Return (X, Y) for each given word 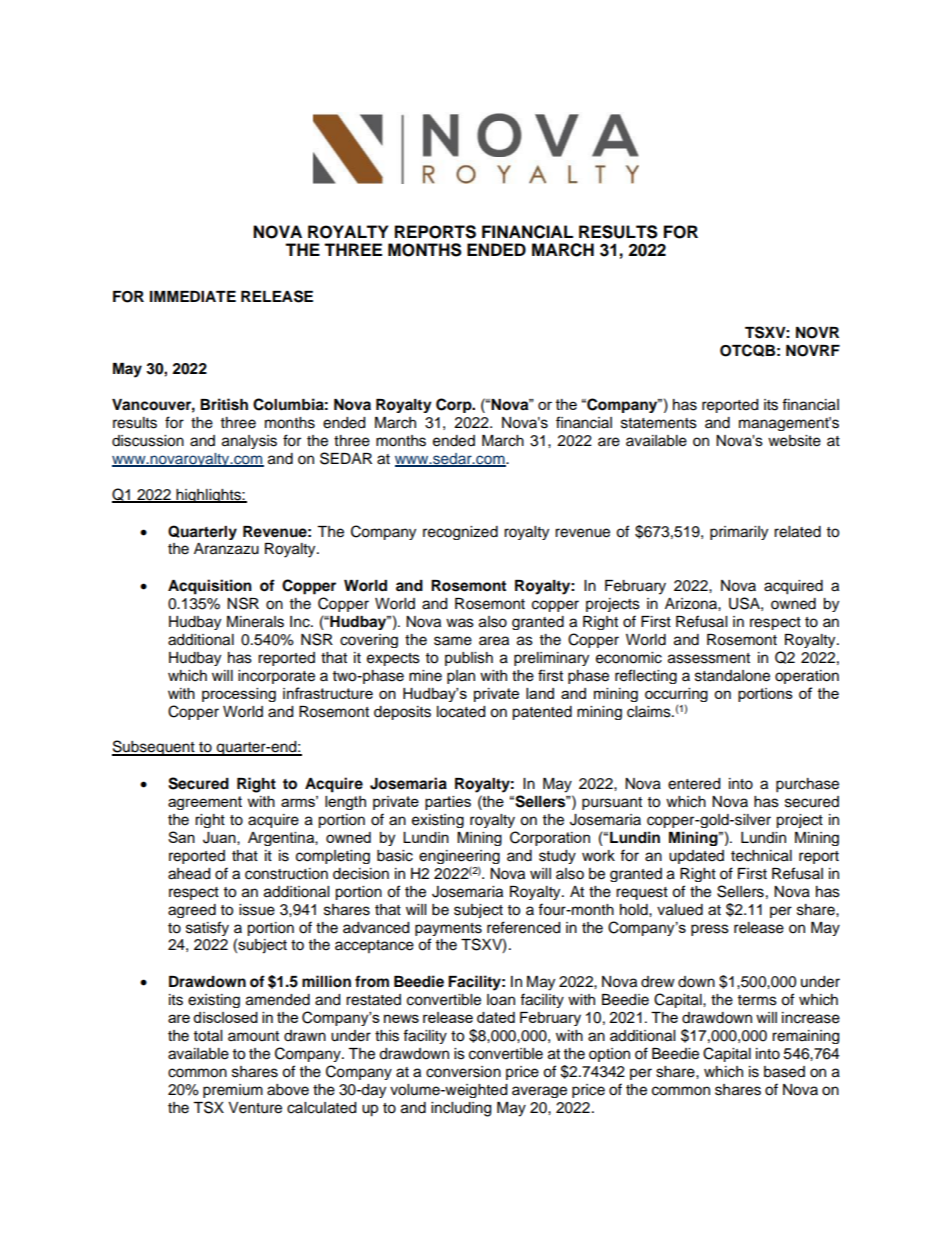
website (794, 441)
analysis (249, 442)
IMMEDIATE (193, 296)
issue (257, 910)
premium (233, 1091)
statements (659, 423)
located (461, 712)
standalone (732, 676)
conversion (463, 1072)
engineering (459, 858)
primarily (739, 533)
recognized (460, 533)
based (784, 1072)
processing (239, 695)
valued (680, 910)
